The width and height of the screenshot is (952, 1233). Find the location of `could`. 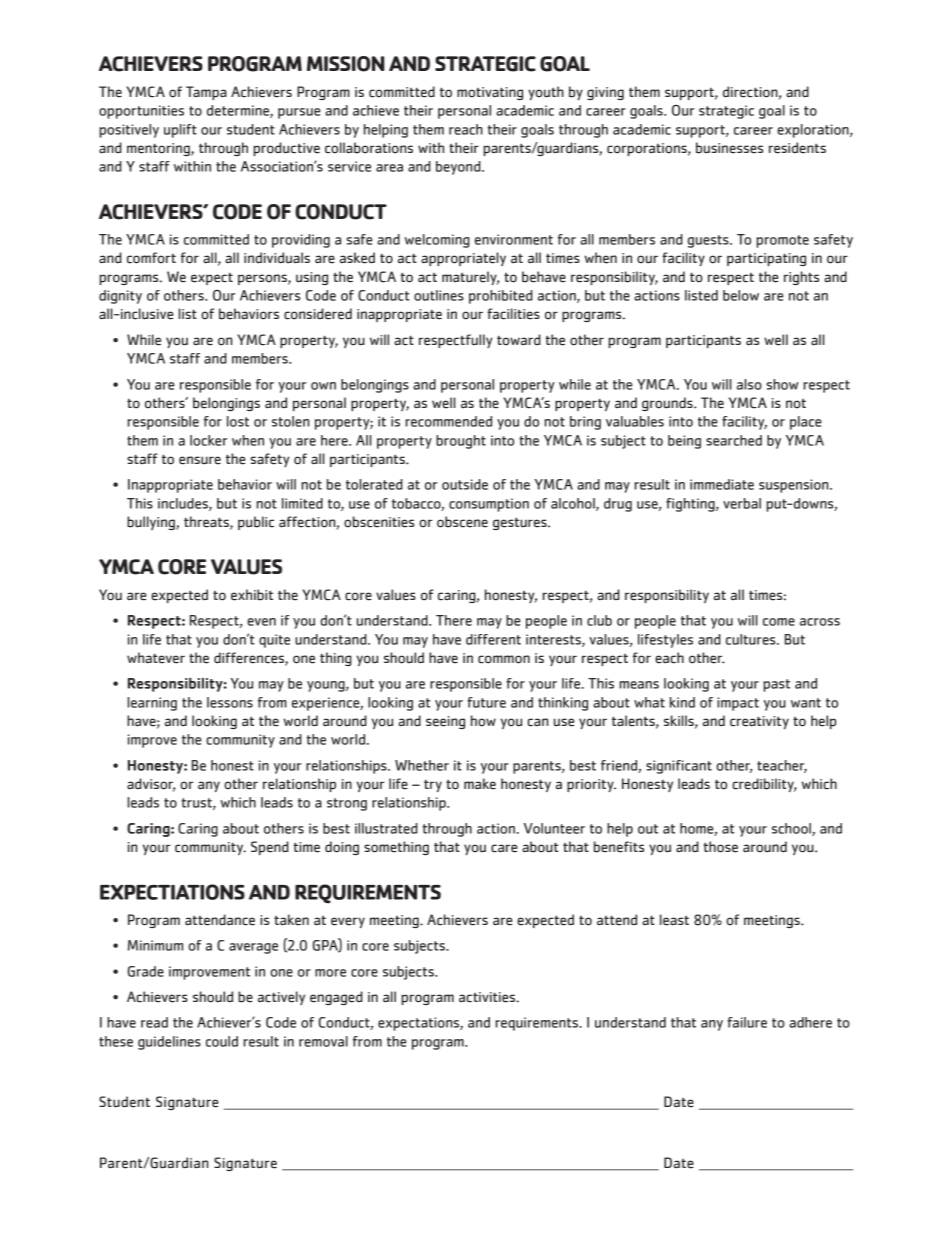

could is located at coordinates (222, 1041).
